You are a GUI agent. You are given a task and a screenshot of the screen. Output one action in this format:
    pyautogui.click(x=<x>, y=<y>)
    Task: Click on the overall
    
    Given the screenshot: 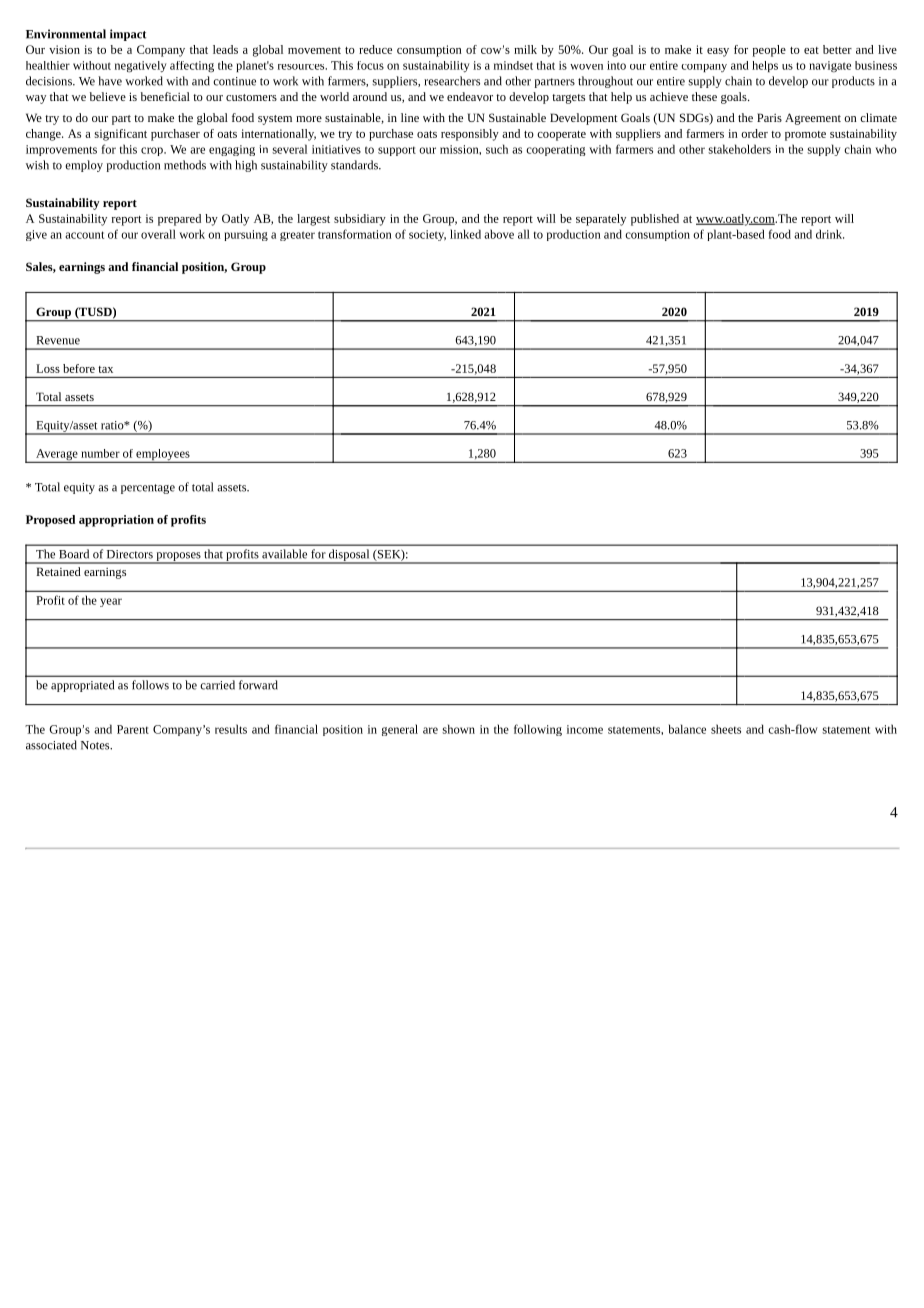 What is the action you would take?
    pyautogui.click(x=158, y=234)
